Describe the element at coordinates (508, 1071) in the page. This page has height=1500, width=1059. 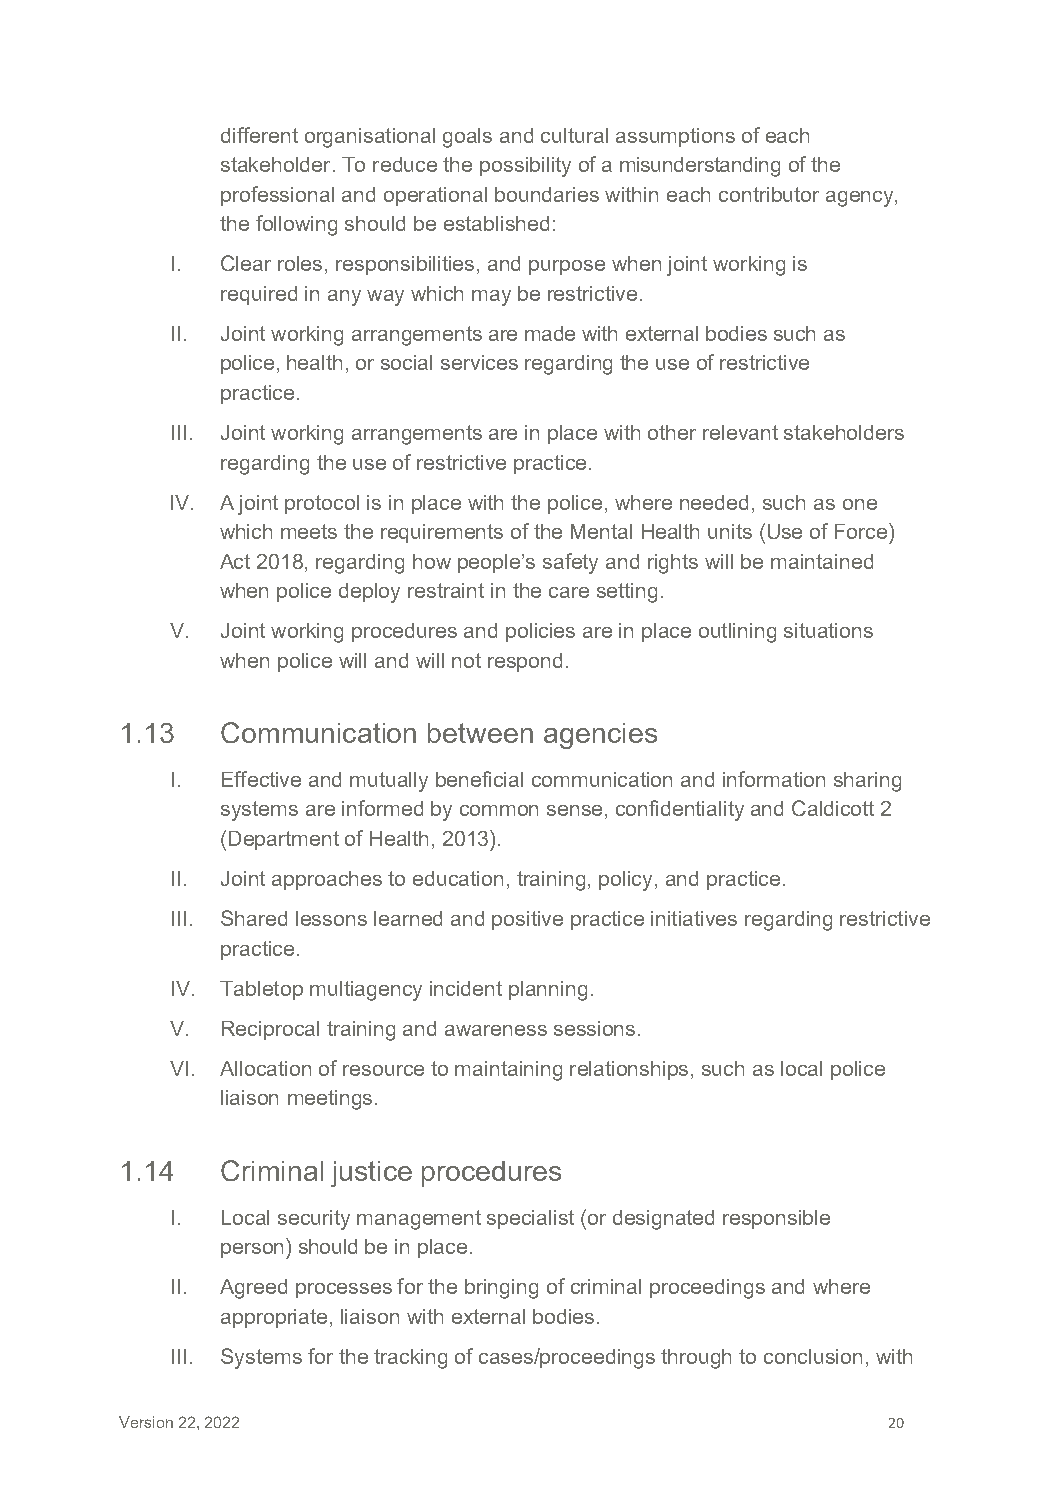
I see `maintaining` at that location.
